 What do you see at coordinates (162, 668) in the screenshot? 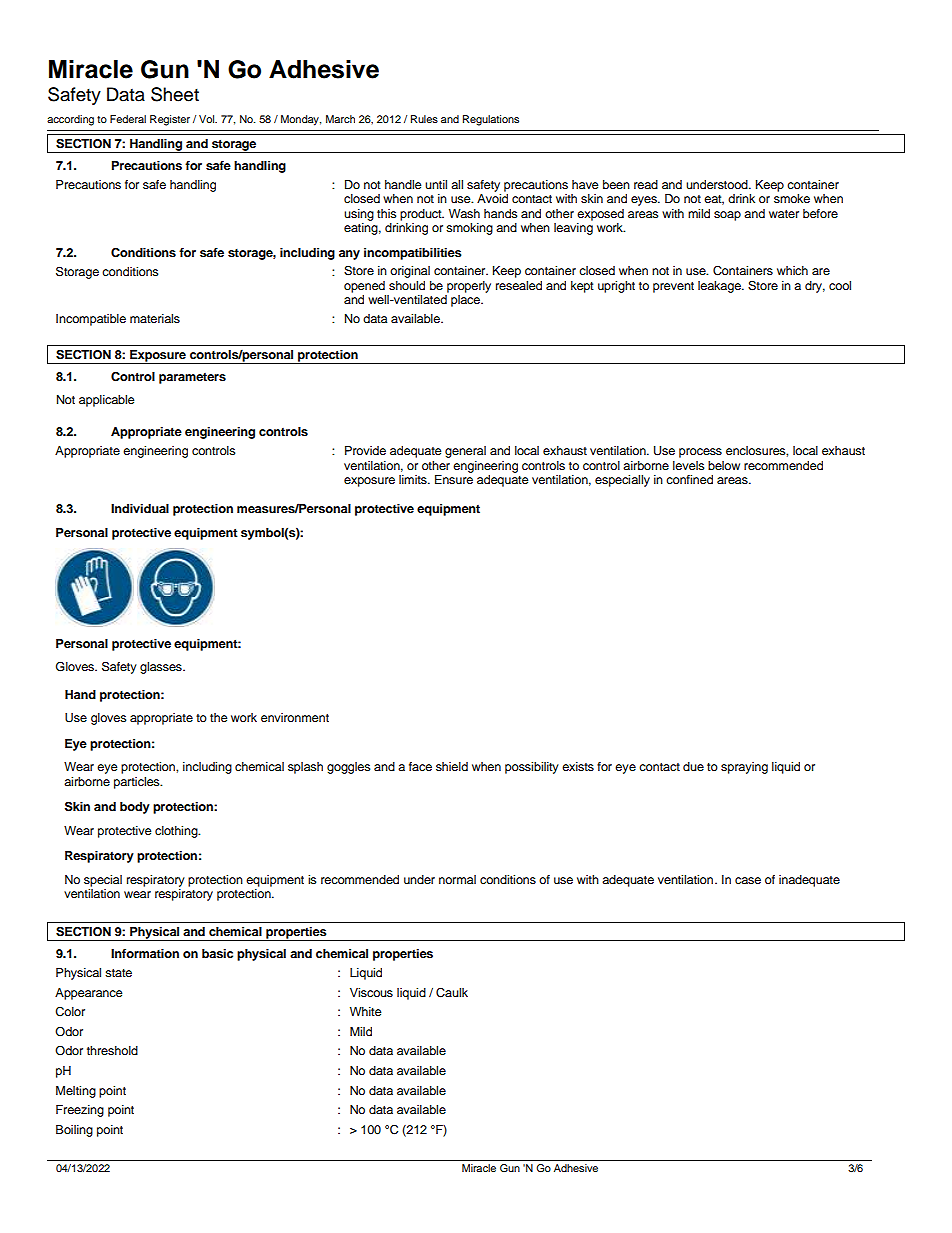
I see `glasses` at bounding box center [162, 668].
